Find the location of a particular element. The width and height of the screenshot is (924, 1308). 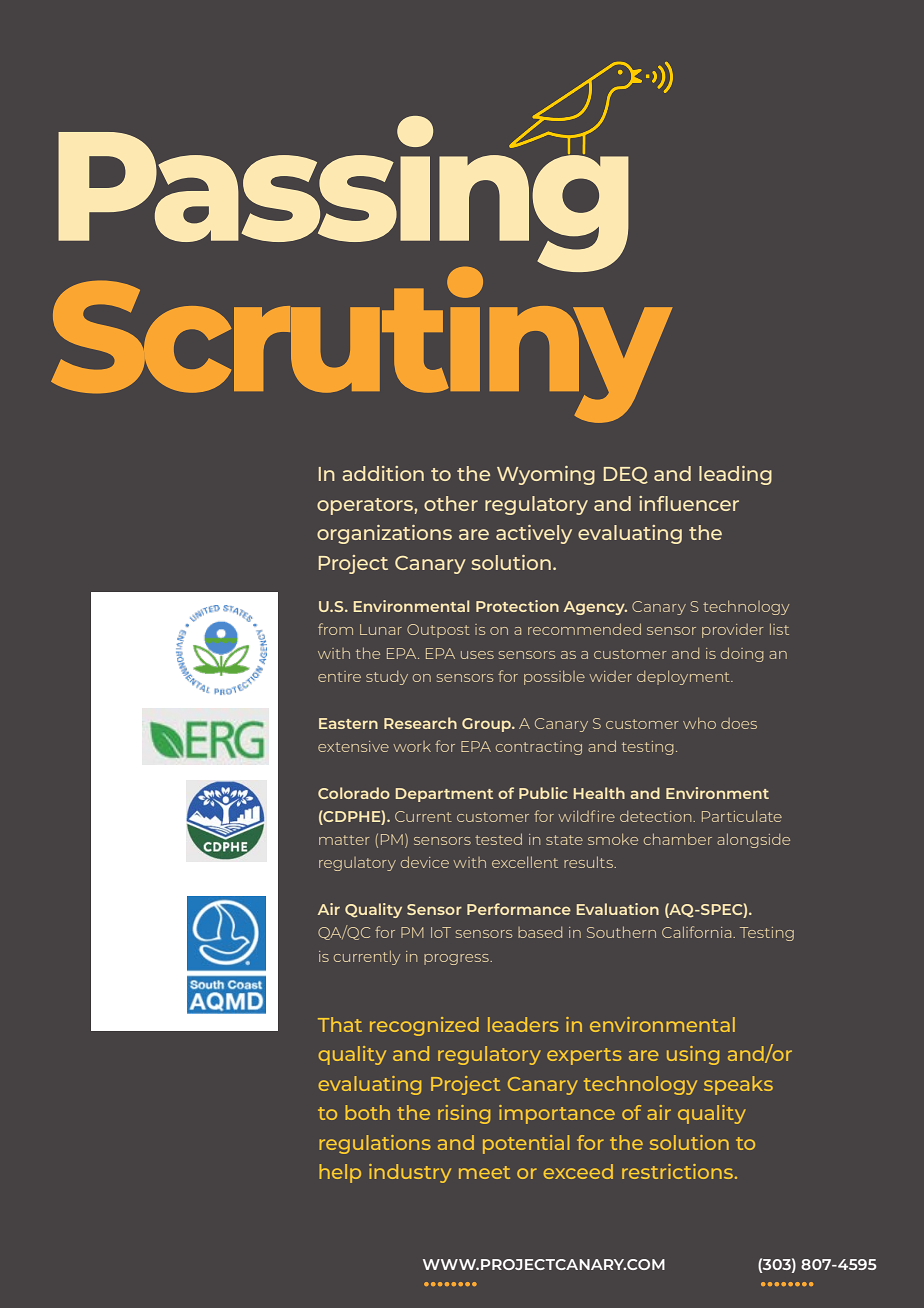

speaks is located at coordinates (738, 1085).
